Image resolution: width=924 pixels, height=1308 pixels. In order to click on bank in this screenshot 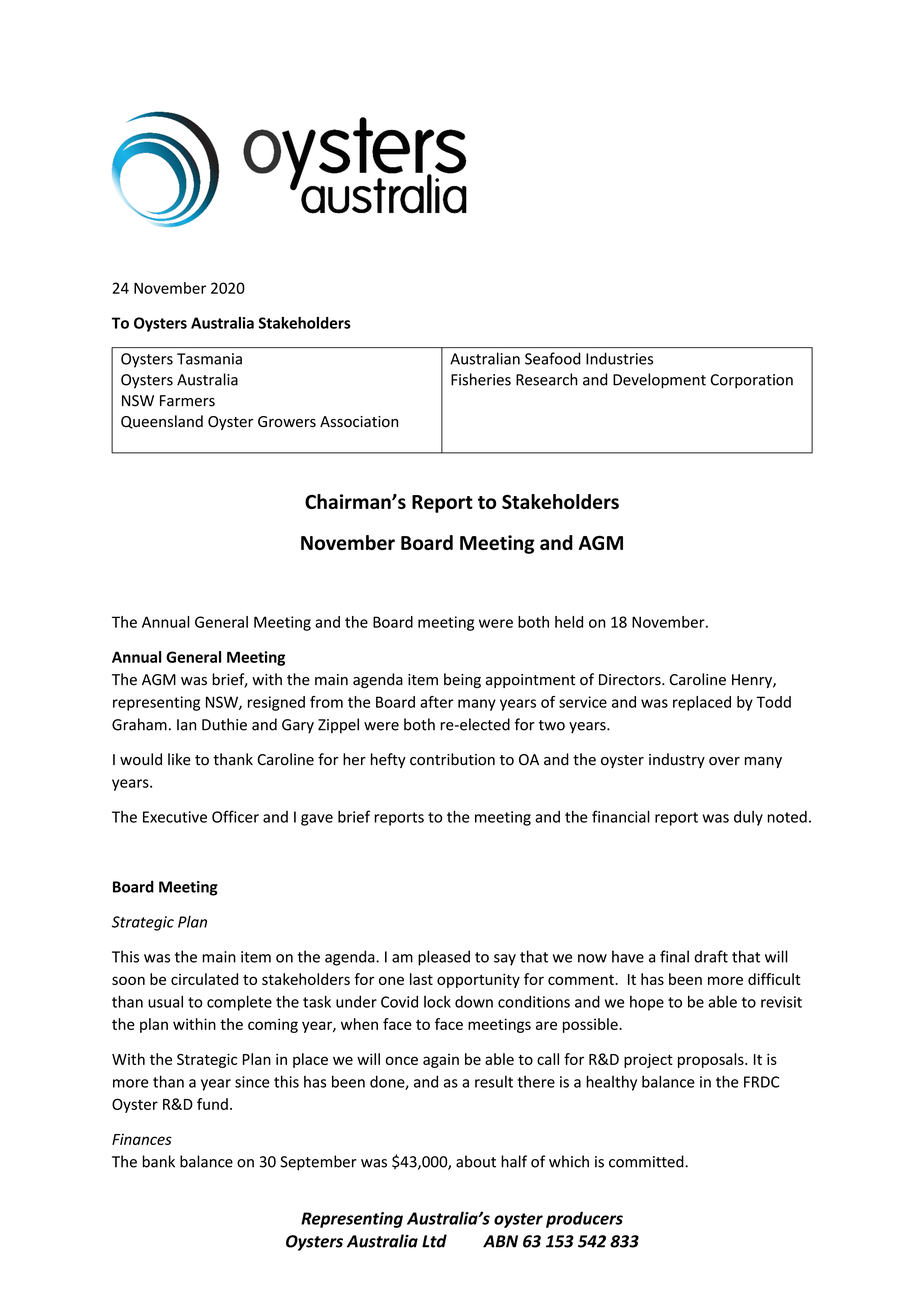, I will do `click(158, 1161)`.
